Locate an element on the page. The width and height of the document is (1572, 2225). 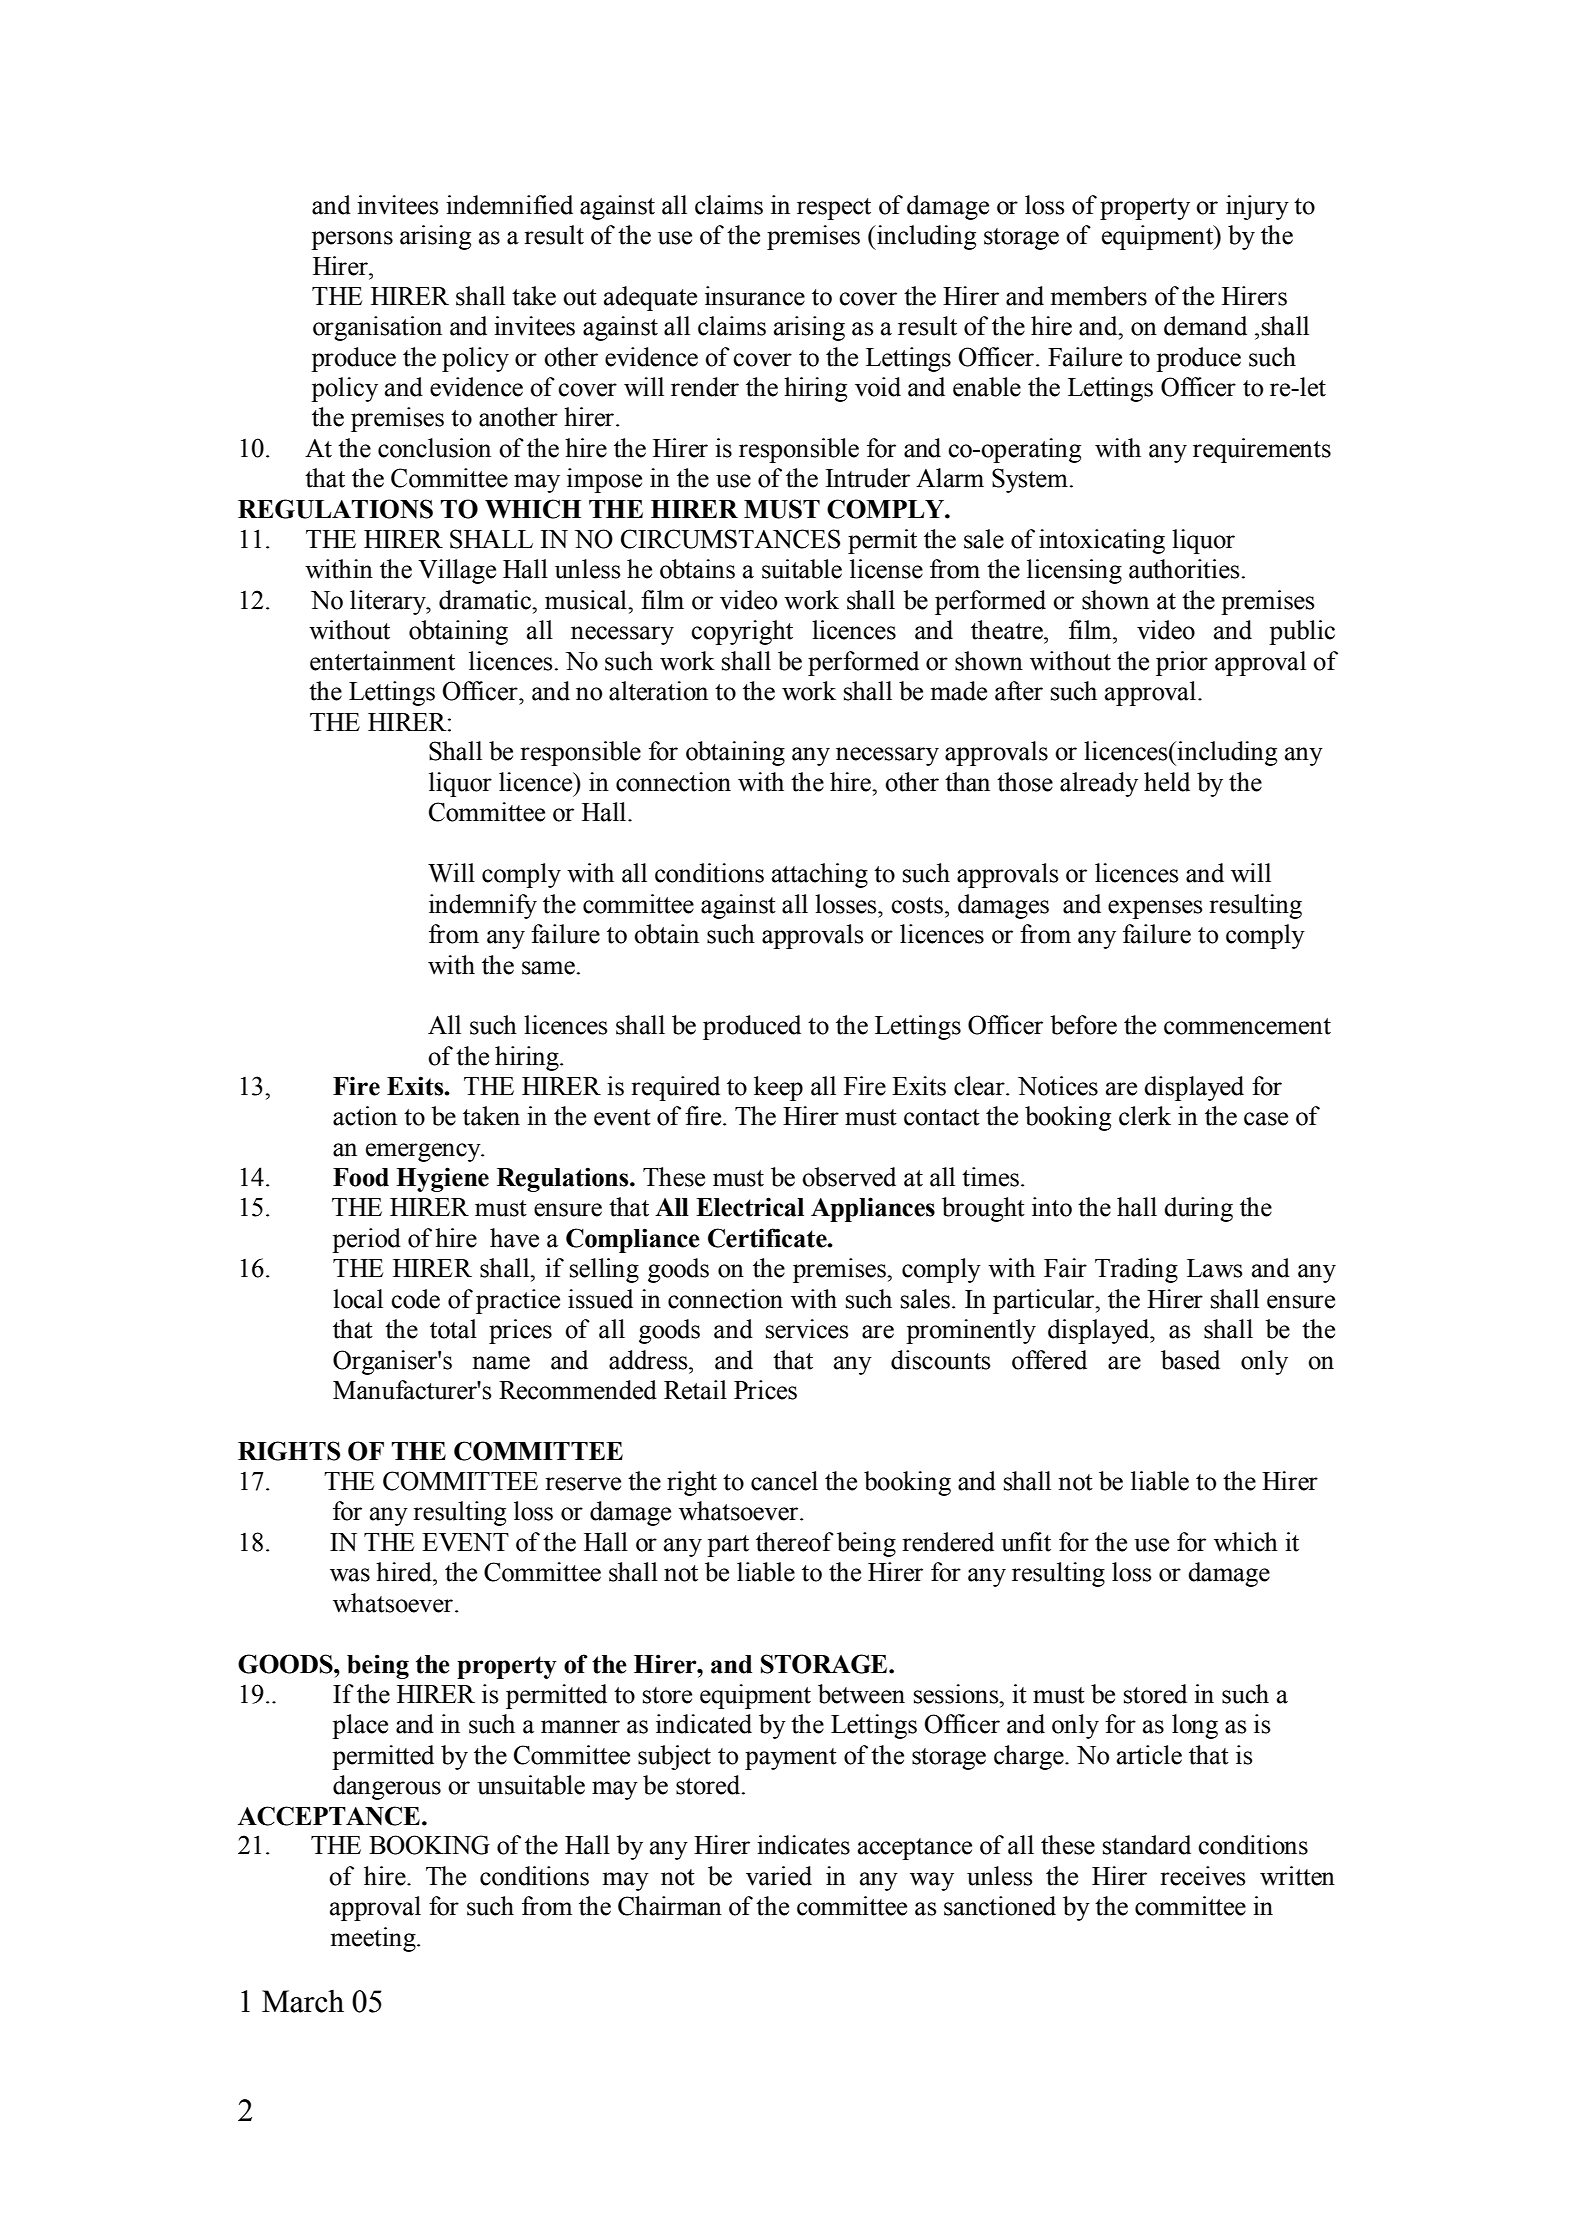
clerk is located at coordinates (1145, 1116).
